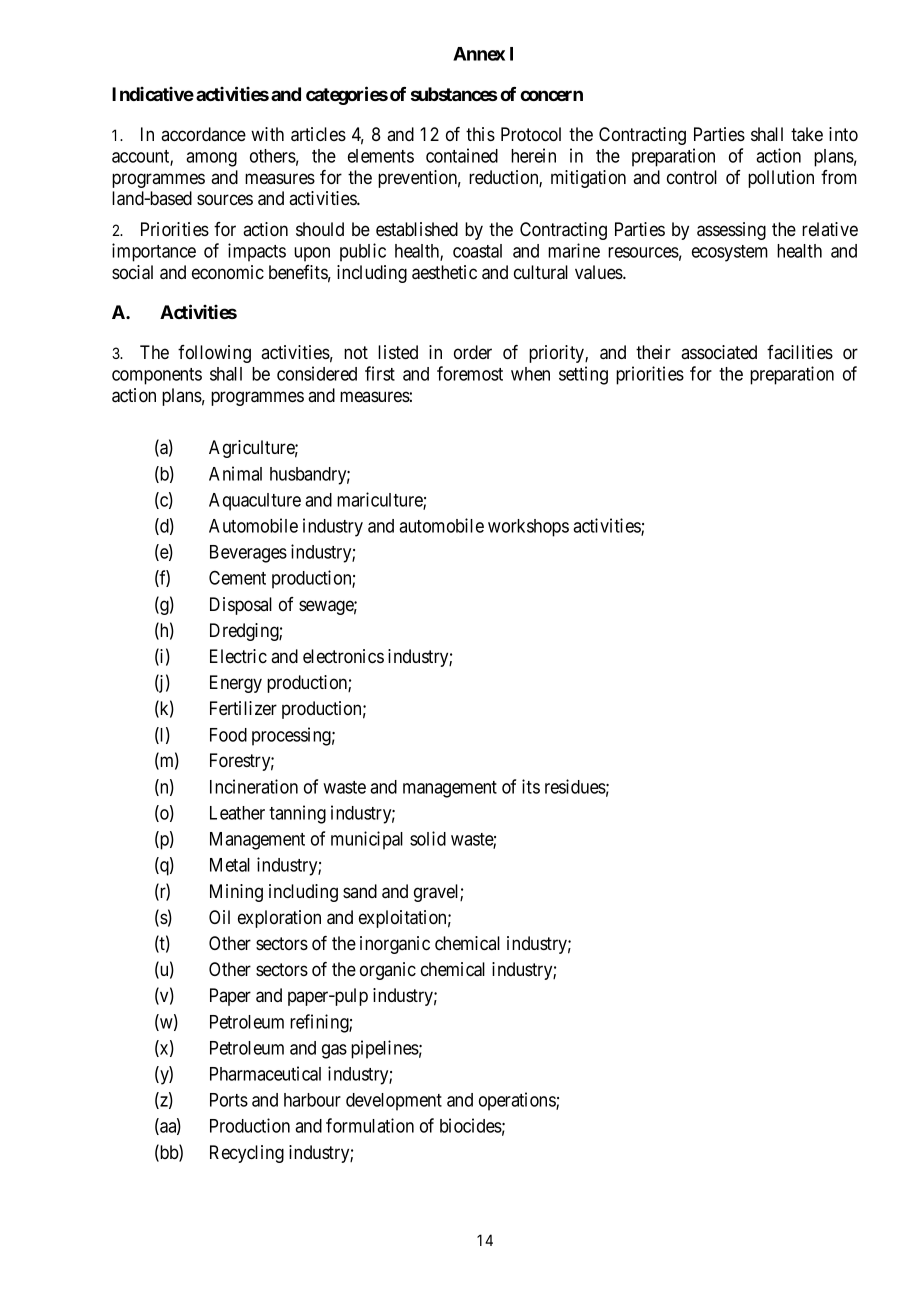 Image resolution: width=924 pixels, height=1308 pixels. What do you see at coordinates (428, 838) in the screenshot?
I see `solid` at bounding box center [428, 838].
